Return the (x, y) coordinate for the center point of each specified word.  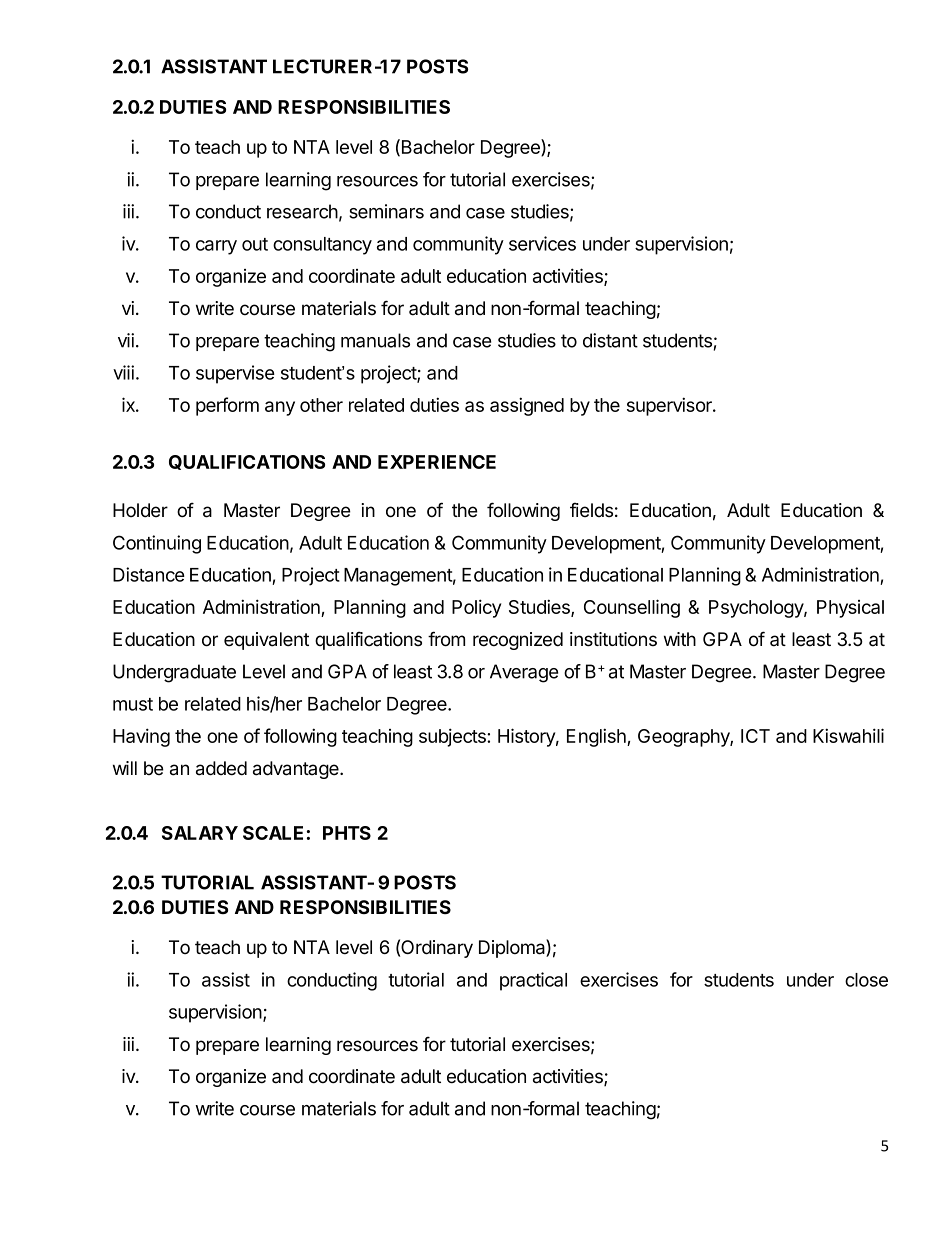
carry (216, 247)
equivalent (266, 641)
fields (591, 510)
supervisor (670, 406)
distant (610, 340)
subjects (453, 737)
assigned (527, 406)
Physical (850, 609)
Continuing (157, 544)
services (542, 243)
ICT (755, 736)
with (680, 639)
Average (524, 673)
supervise (235, 374)
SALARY (200, 833)
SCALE (273, 833)
